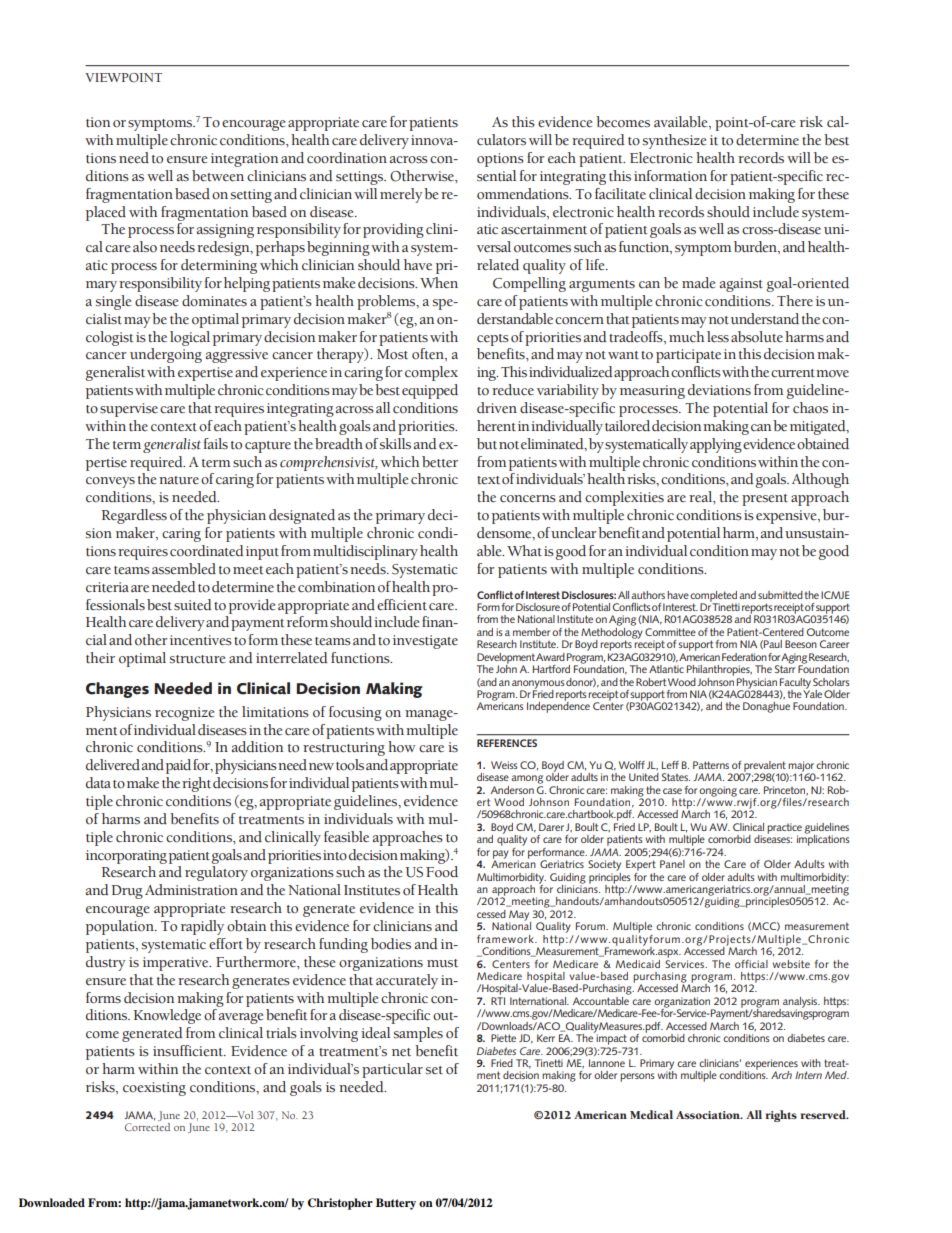 The height and width of the screenshot is (1233, 952). Describe the element at coordinates (134, 516) in the screenshot. I see `Regardless` at that location.
